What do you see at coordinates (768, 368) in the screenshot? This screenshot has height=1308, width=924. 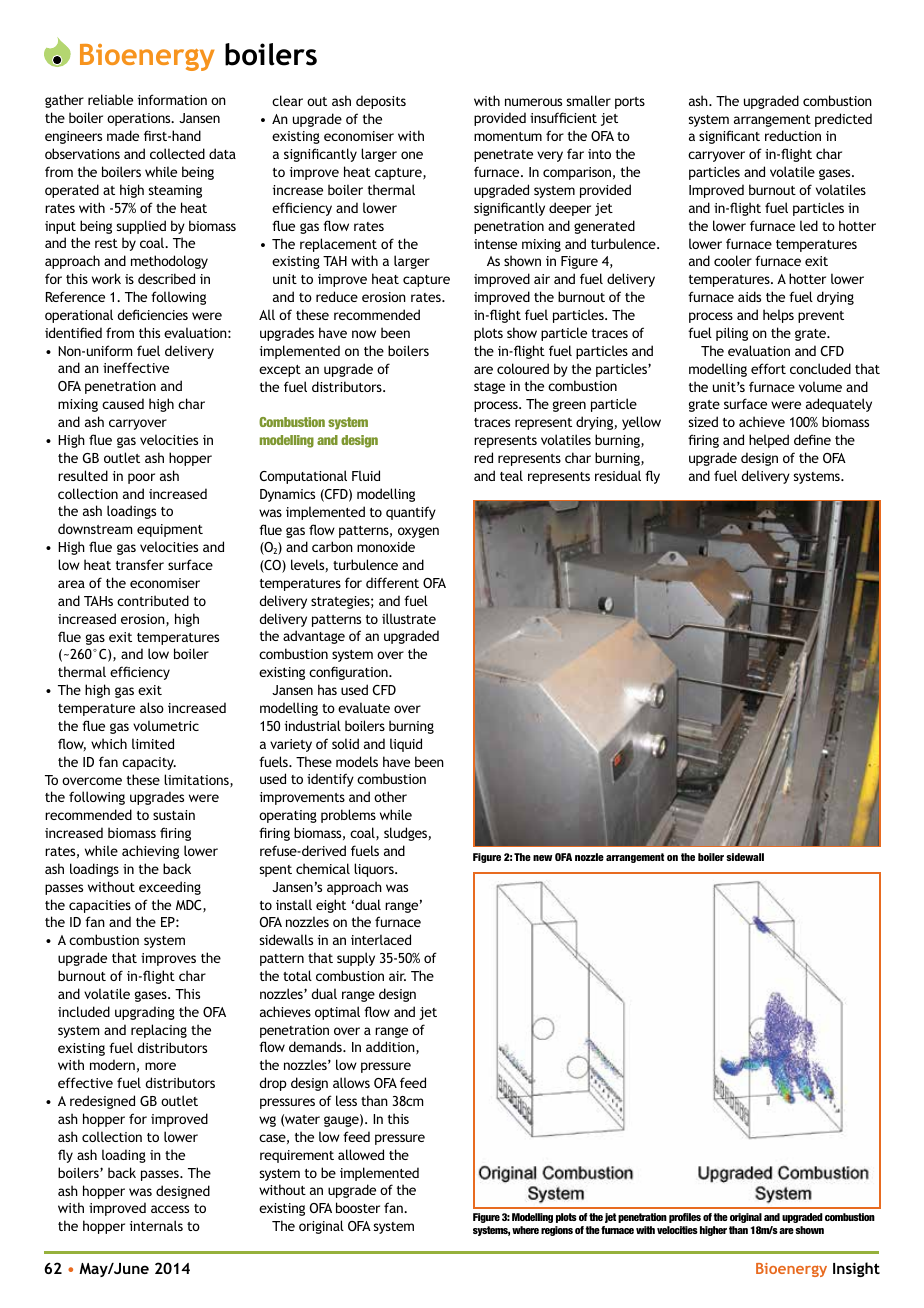 I see `effort` at bounding box center [768, 368].
